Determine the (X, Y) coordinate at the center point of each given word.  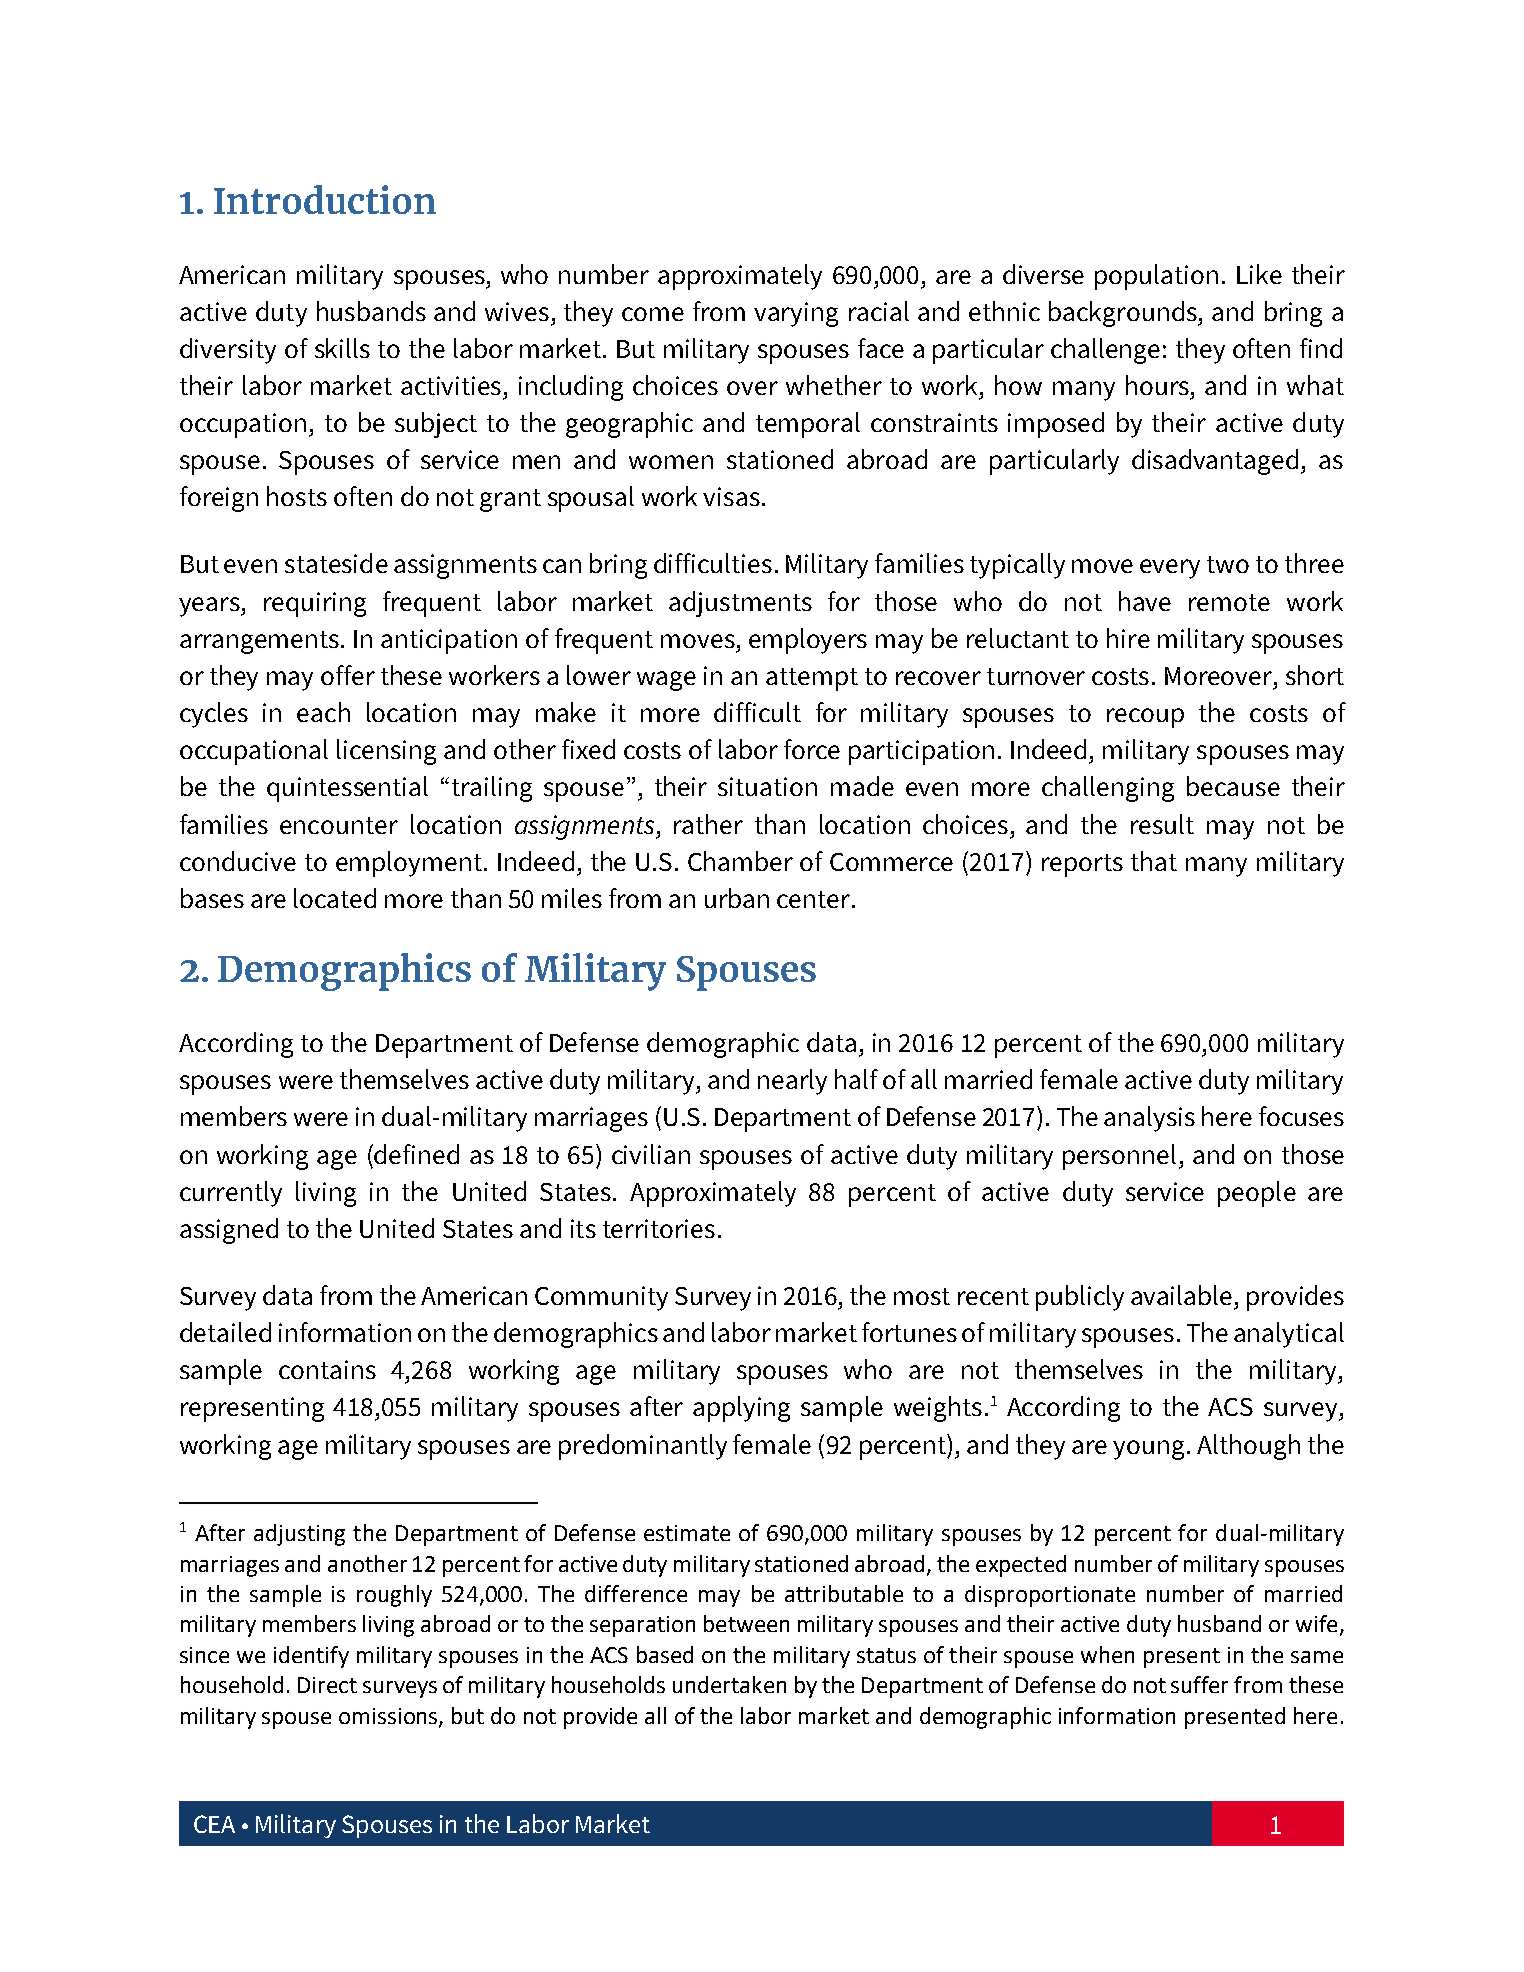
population (1156, 277)
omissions (389, 1717)
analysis (1149, 1119)
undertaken (729, 1684)
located (335, 898)
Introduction (325, 199)
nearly (792, 1082)
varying (796, 314)
